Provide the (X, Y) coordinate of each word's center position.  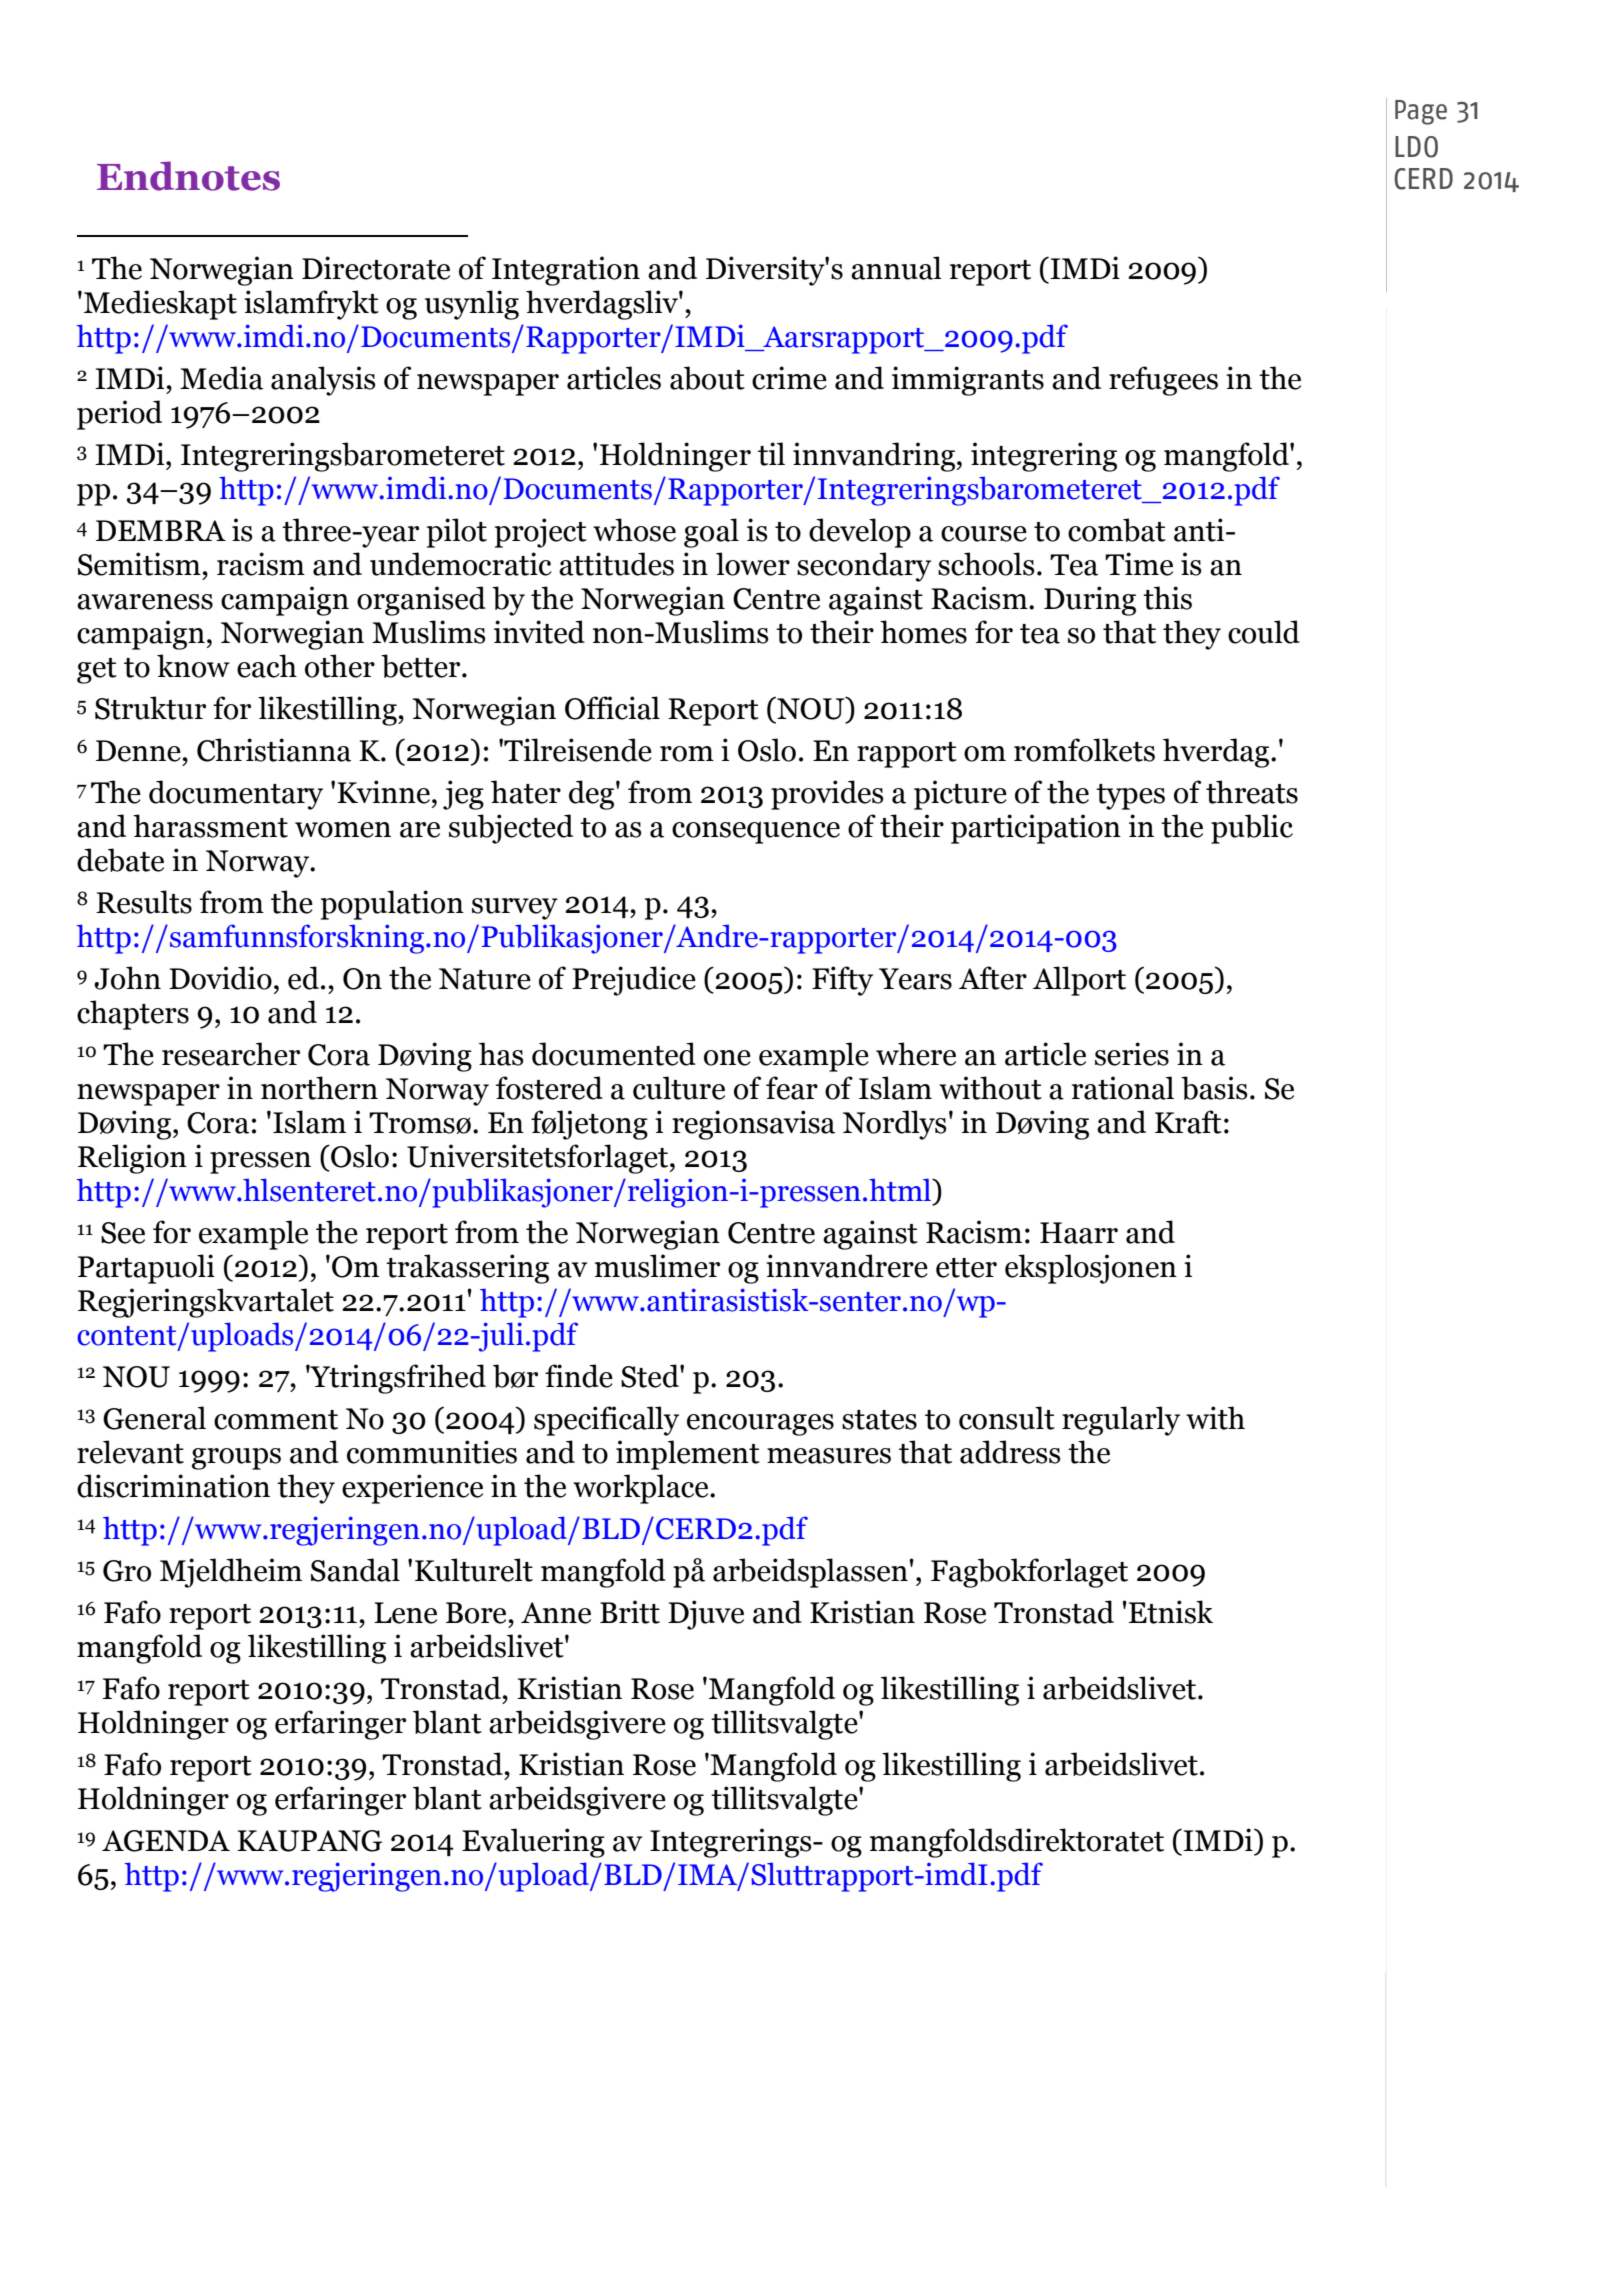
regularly (1121, 1421)
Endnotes (188, 176)
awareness (145, 602)
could (1264, 632)
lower (753, 564)
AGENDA (166, 1841)
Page (1421, 112)
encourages (760, 1425)
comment (276, 1420)
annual (896, 268)
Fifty (842, 981)
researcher (231, 1054)
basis (1214, 1088)
